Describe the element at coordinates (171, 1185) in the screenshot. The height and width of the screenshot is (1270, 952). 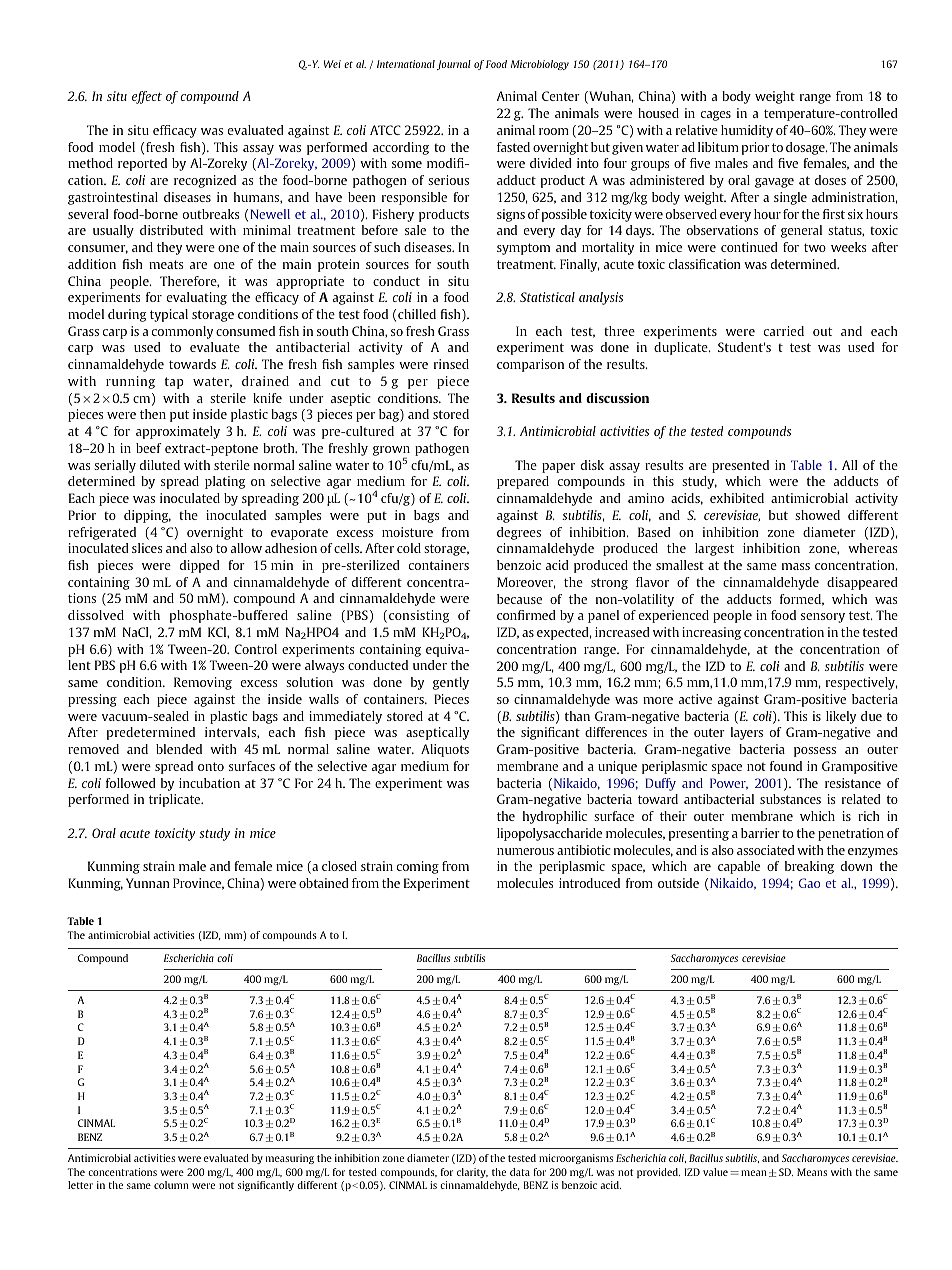
I see `column` at that location.
